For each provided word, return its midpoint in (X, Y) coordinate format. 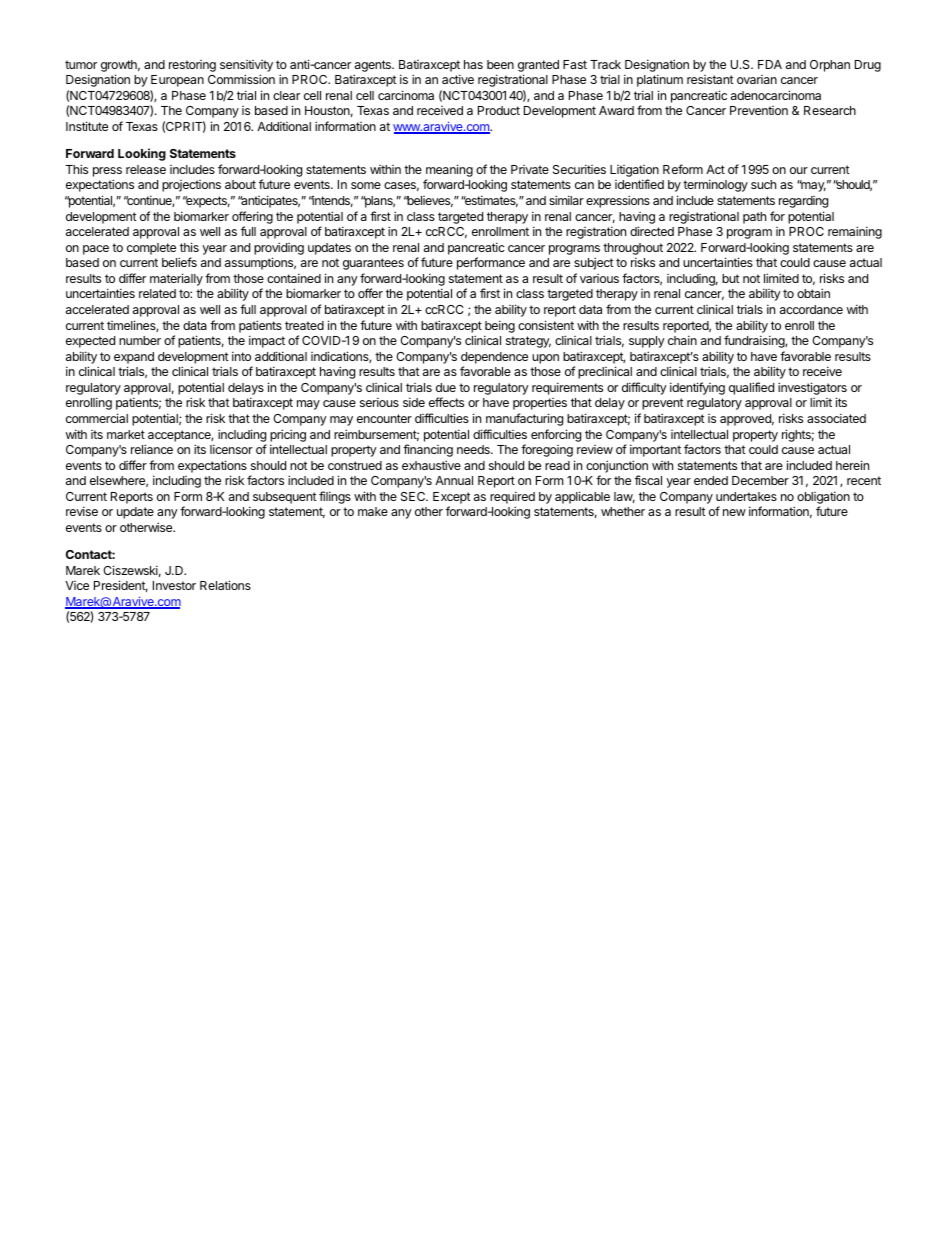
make (373, 511)
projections (191, 186)
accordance (811, 309)
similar (566, 200)
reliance (152, 449)
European (177, 81)
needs (474, 449)
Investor (174, 585)
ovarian (757, 79)
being (500, 326)
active (458, 79)
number (140, 340)
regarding (803, 202)
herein (852, 465)
